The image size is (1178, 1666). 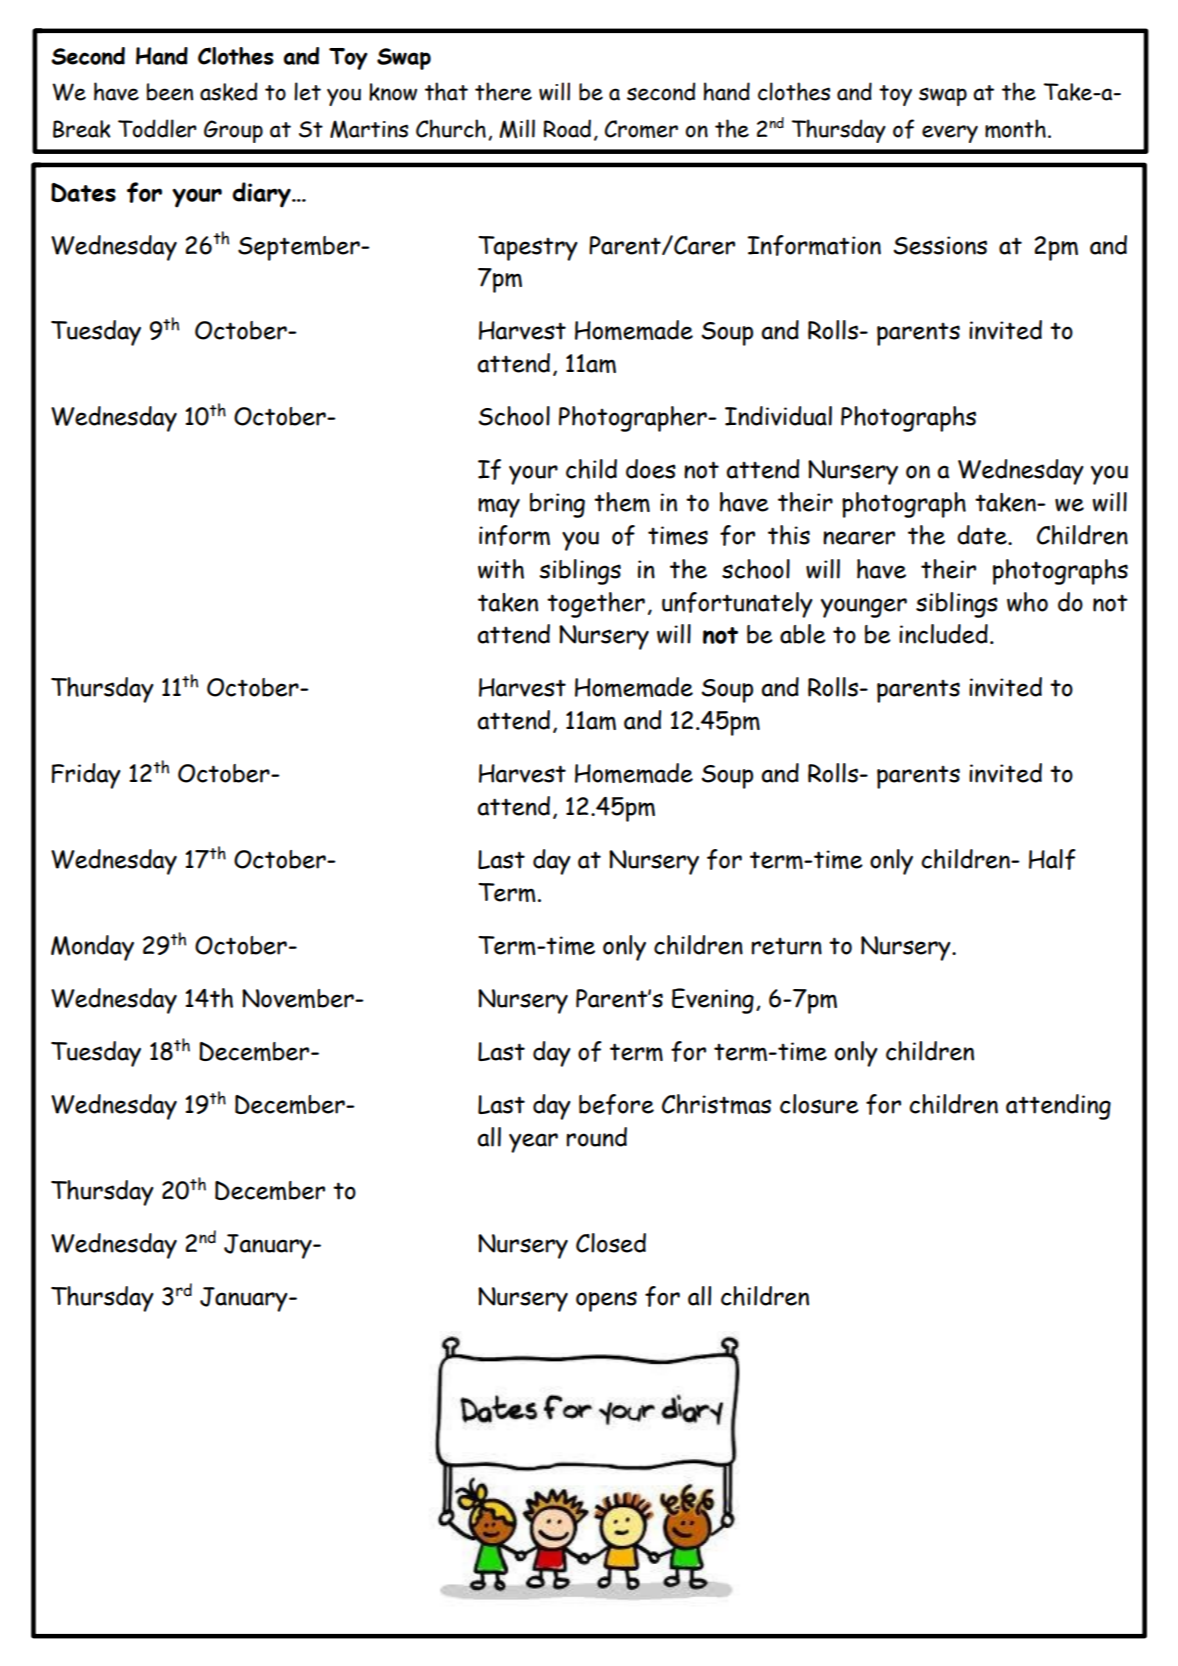 What do you see at coordinates (499, 508) in the screenshot?
I see `may` at bounding box center [499, 508].
